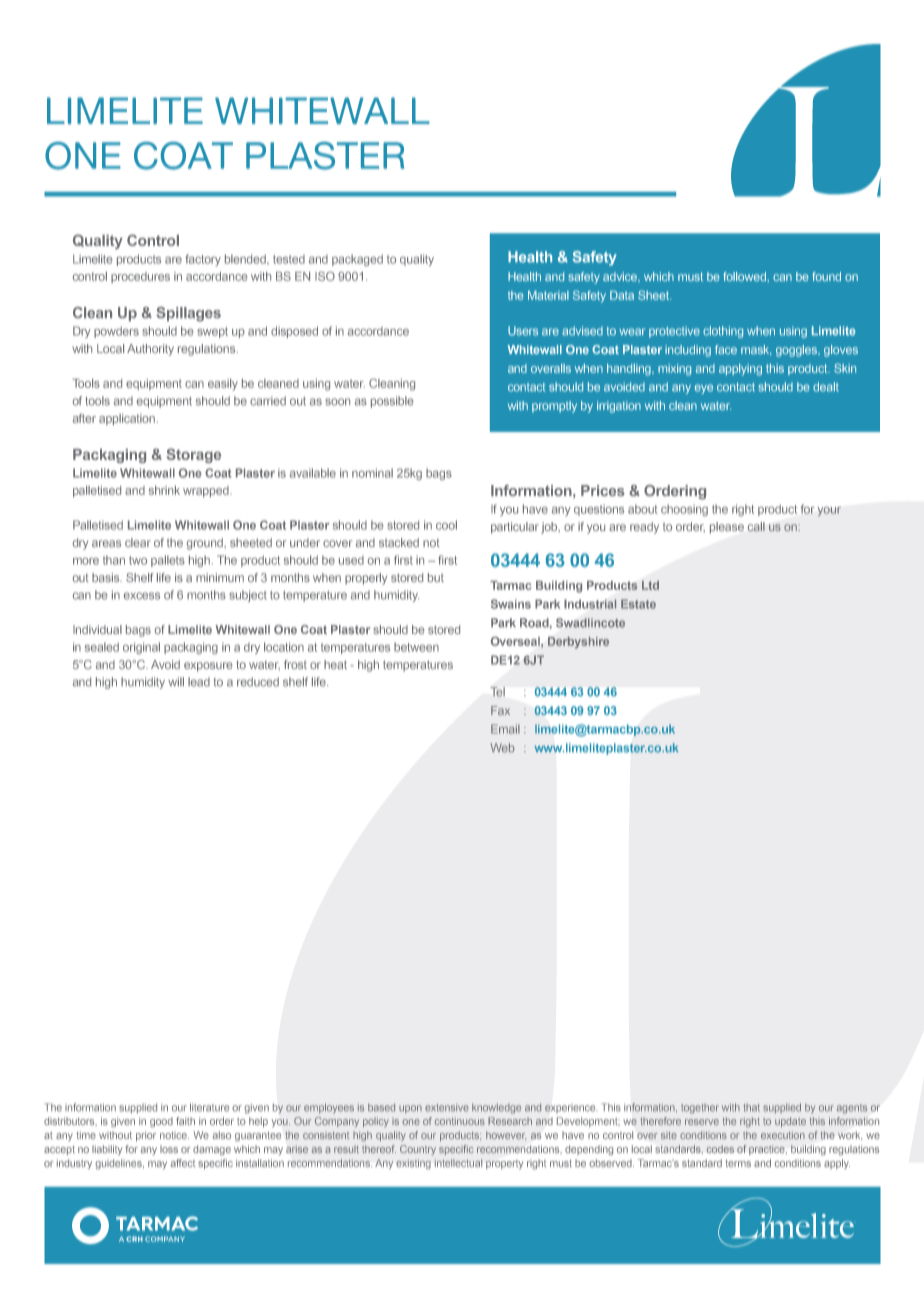 The height and width of the screenshot is (1308, 924). I want to click on stacked, so click(399, 542).
